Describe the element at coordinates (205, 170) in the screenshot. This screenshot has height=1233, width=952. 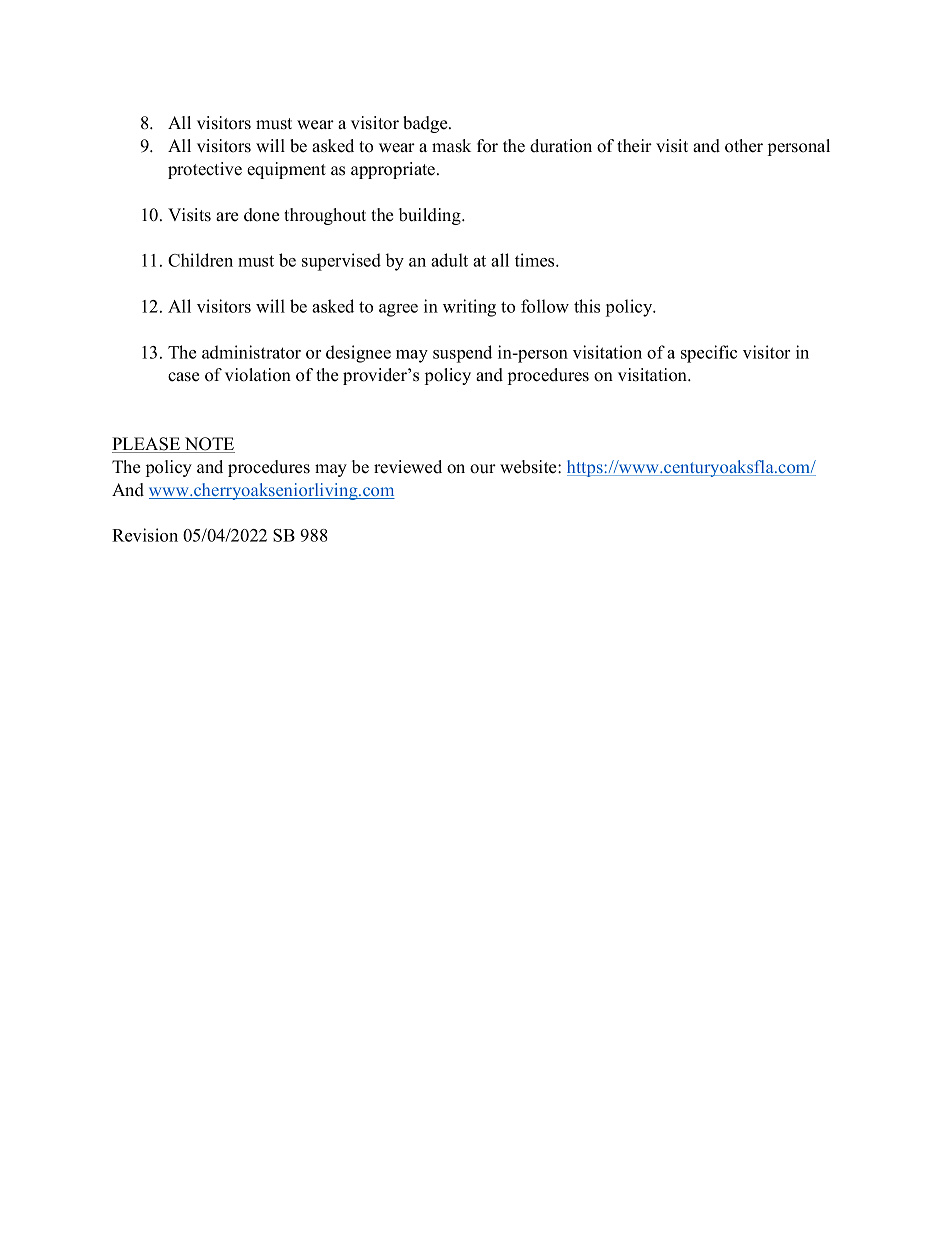
I see `protective` at that location.
